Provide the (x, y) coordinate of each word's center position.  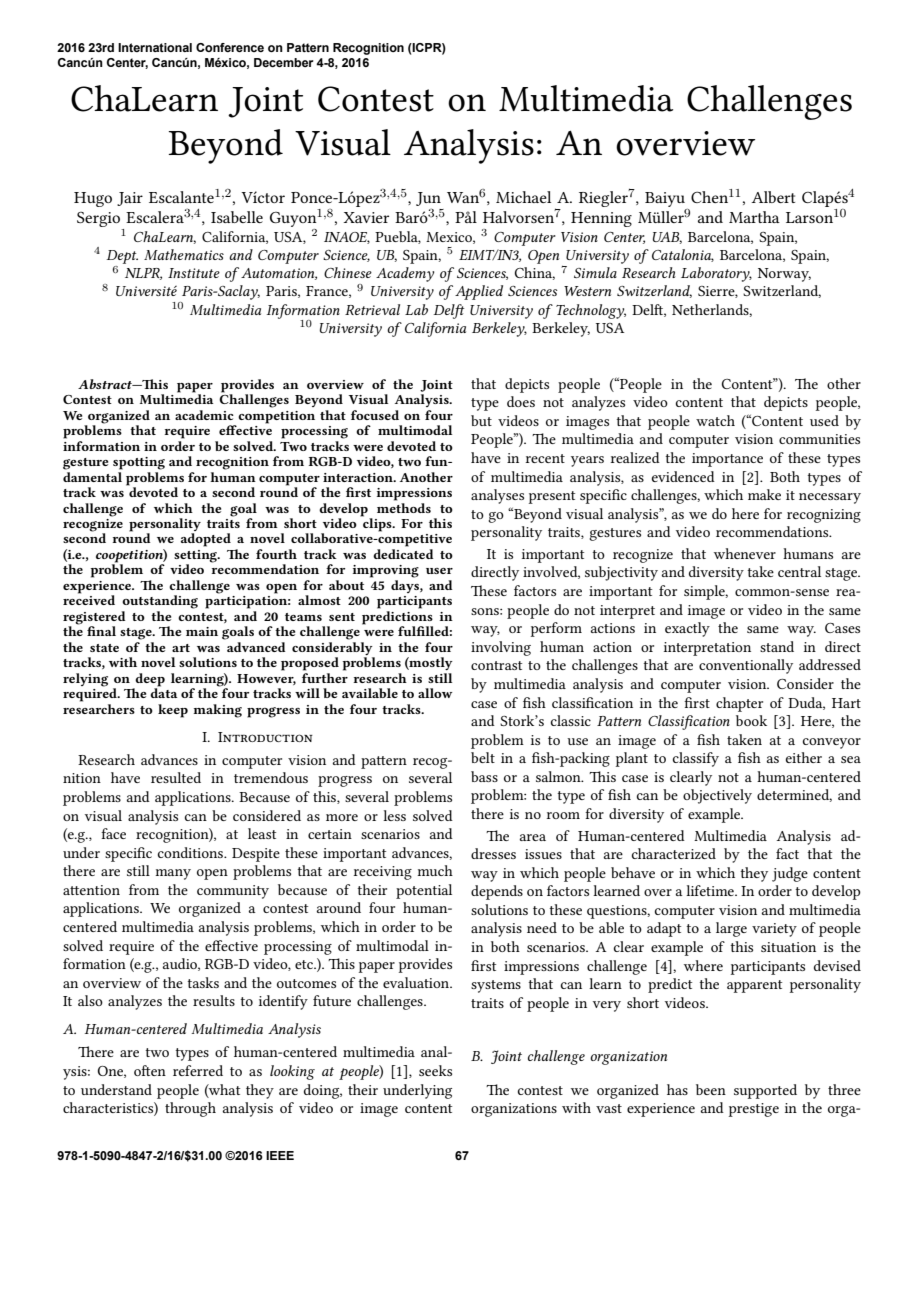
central (799, 571)
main (202, 631)
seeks (435, 1070)
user (439, 571)
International (155, 47)
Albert (773, 197)
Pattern (308, 47)
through (190, 1109)
